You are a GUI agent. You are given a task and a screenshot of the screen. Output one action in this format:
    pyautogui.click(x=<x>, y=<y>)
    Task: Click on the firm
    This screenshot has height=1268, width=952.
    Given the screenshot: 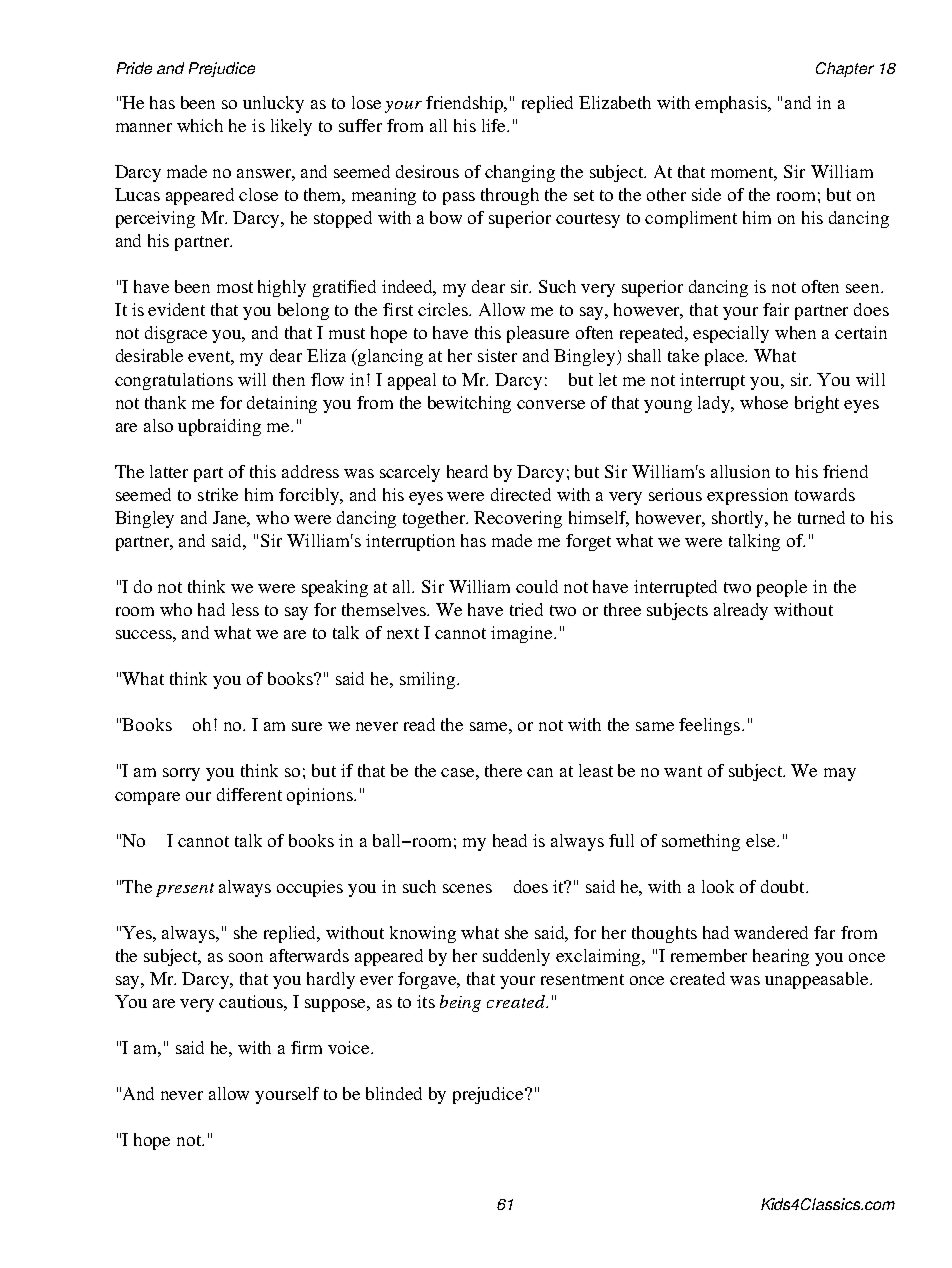 What is the action you would take?
    pyautogui.click(x=306, y=1047)
